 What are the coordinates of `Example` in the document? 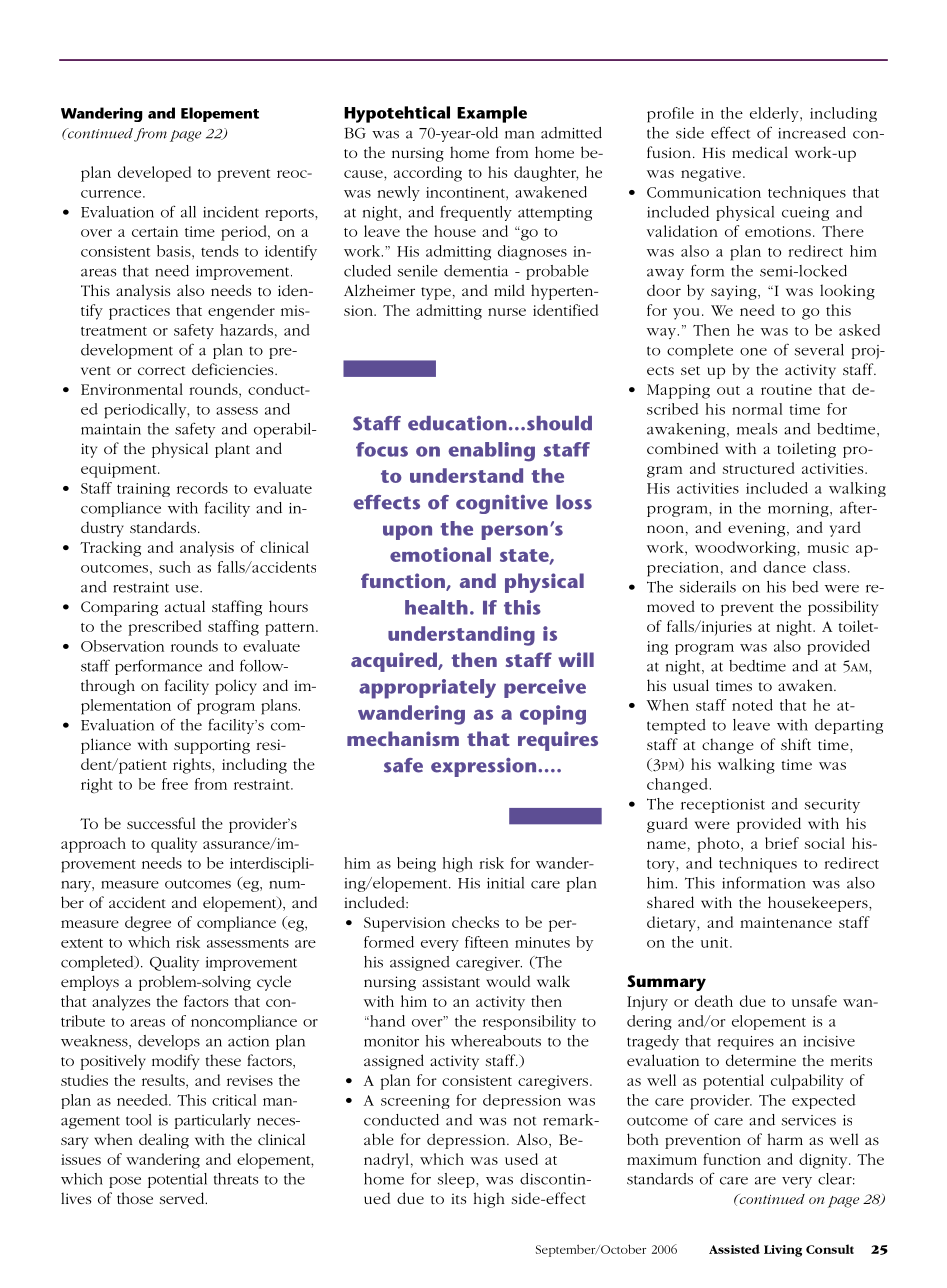 It's located at (492, 114).
